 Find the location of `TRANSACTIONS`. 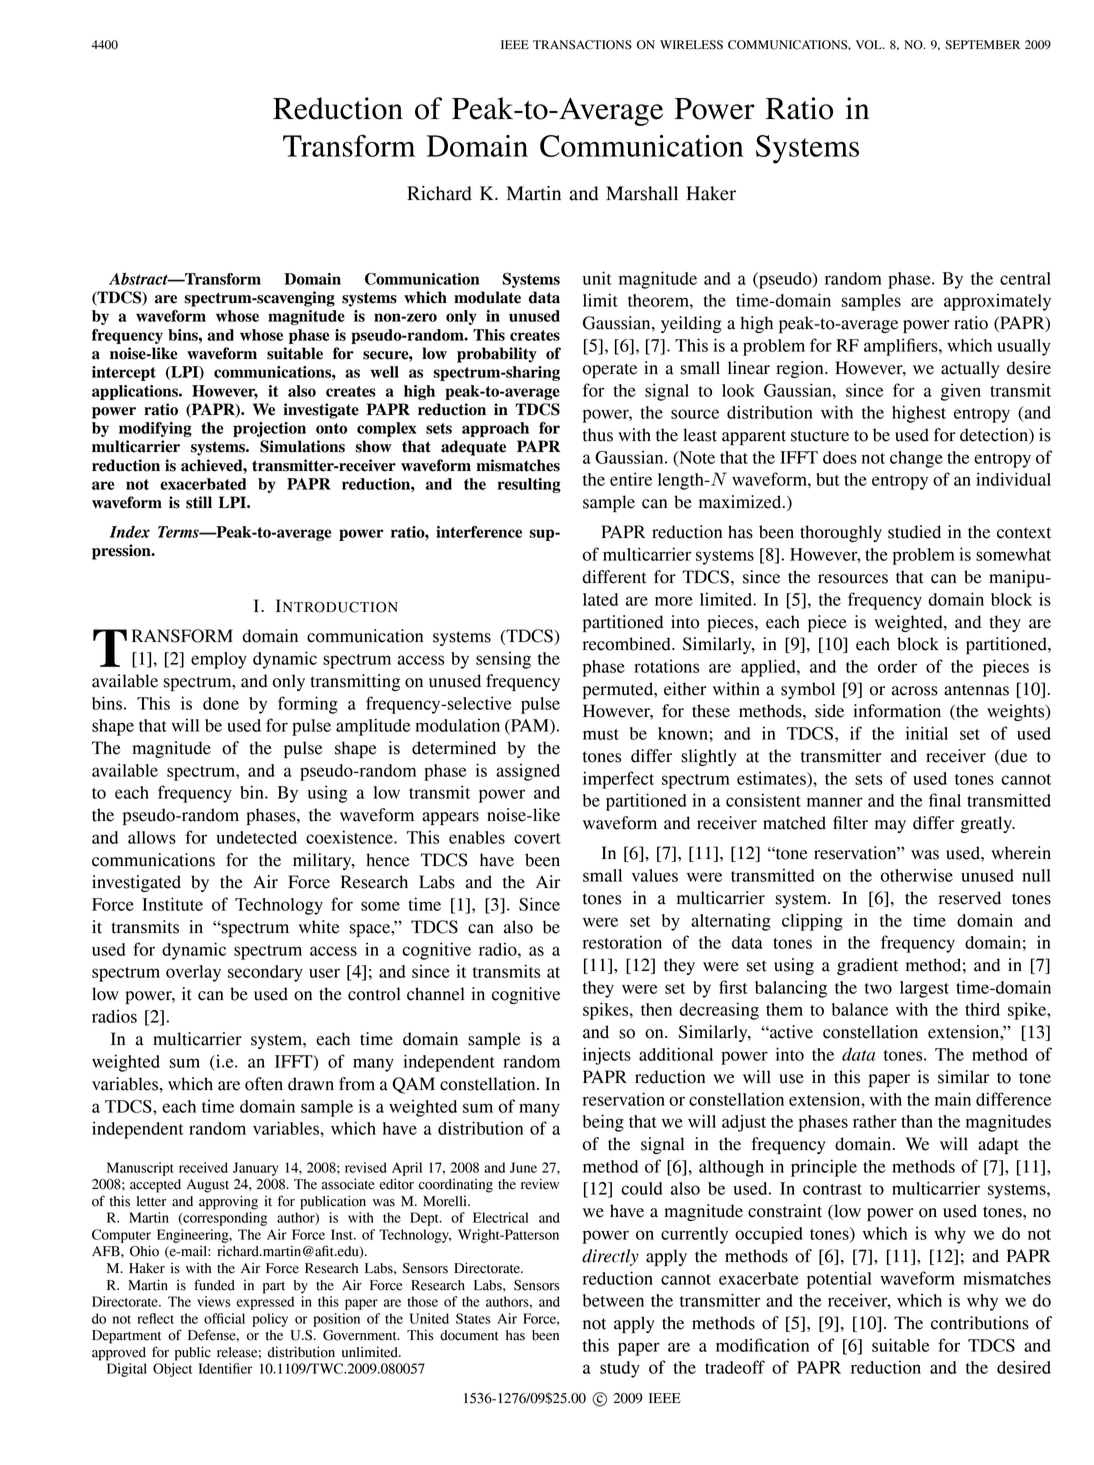

TRANSACTIONS is located at coordinates (582, 45).
